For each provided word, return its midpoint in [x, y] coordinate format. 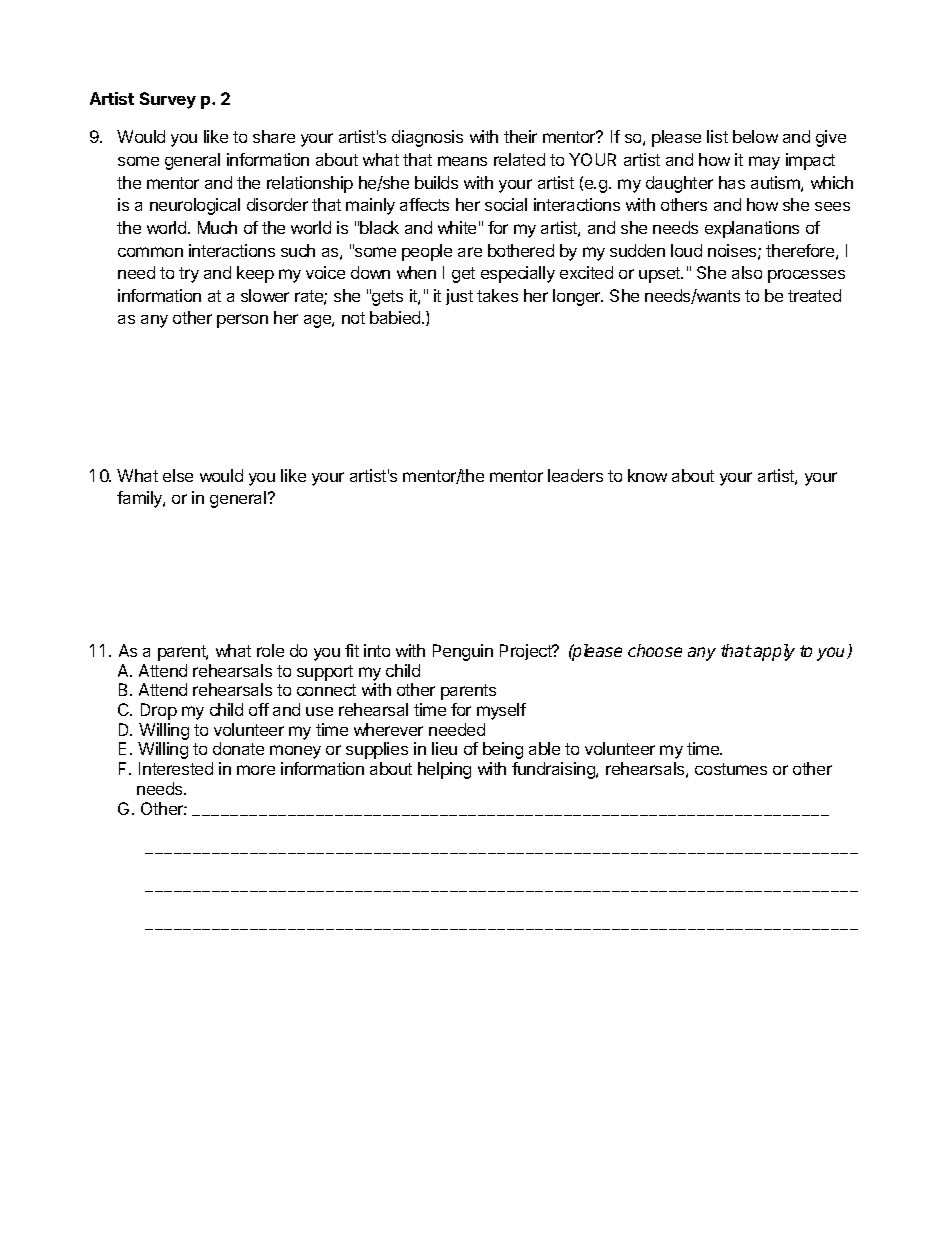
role [270, 650]
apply [774, 652]
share [274, 136]
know [647, 475]
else [178, 475]
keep [255, 274]
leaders [575, 475]
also [747, 272]
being [503, 750]
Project [527, 652]
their [520, 136]
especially [518, 274]
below [755, 136]
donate [238, 748]
